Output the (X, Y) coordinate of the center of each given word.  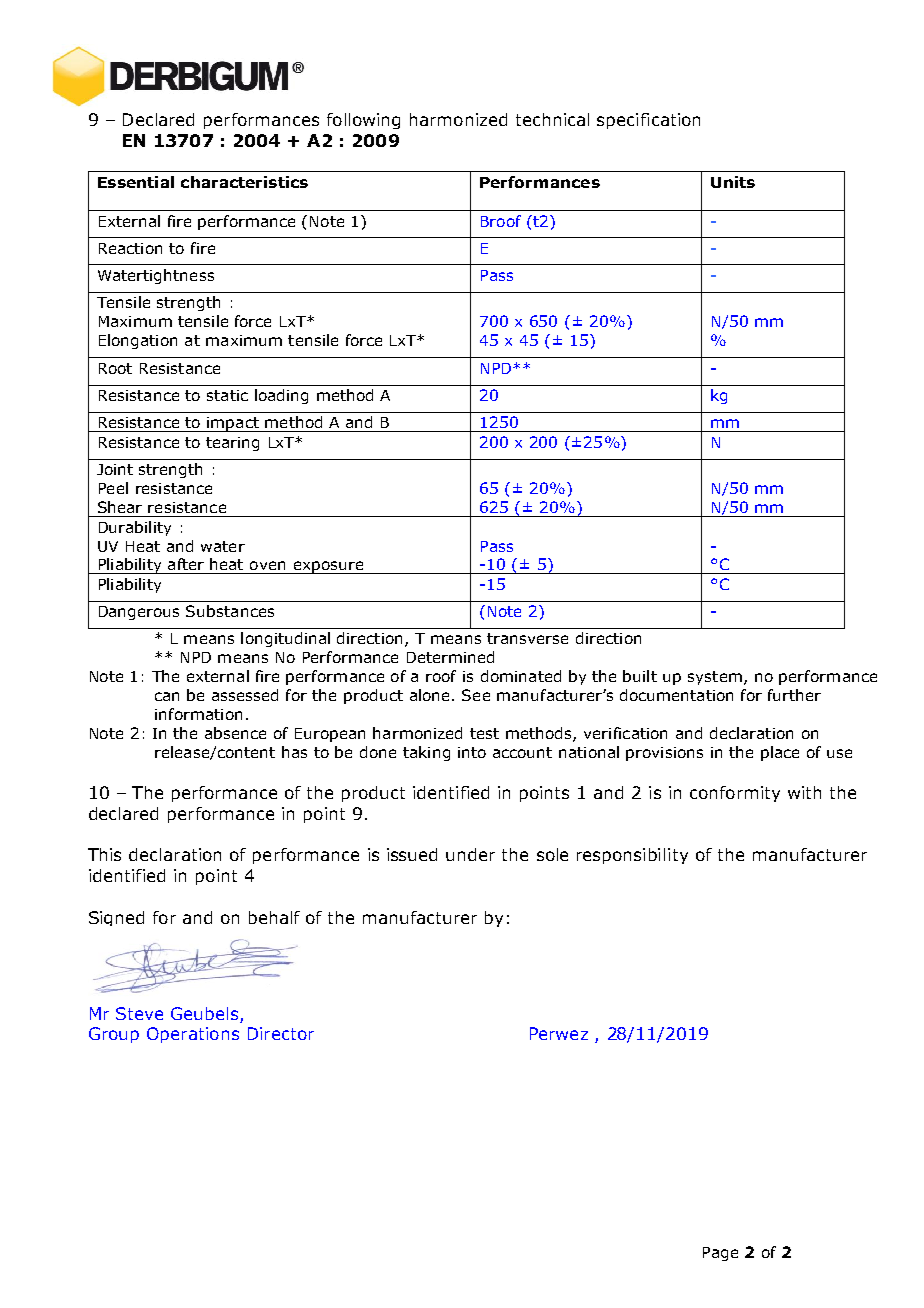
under (470, 854)
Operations (193, 1035)
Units (733, 182)
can (167, 696)
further (794, 695)
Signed (116, 918)
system (715, 678)
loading (281, 396)
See (476, 695)
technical (552, 119)
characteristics (244, 182)
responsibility (632, 856)
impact (233, 424)
